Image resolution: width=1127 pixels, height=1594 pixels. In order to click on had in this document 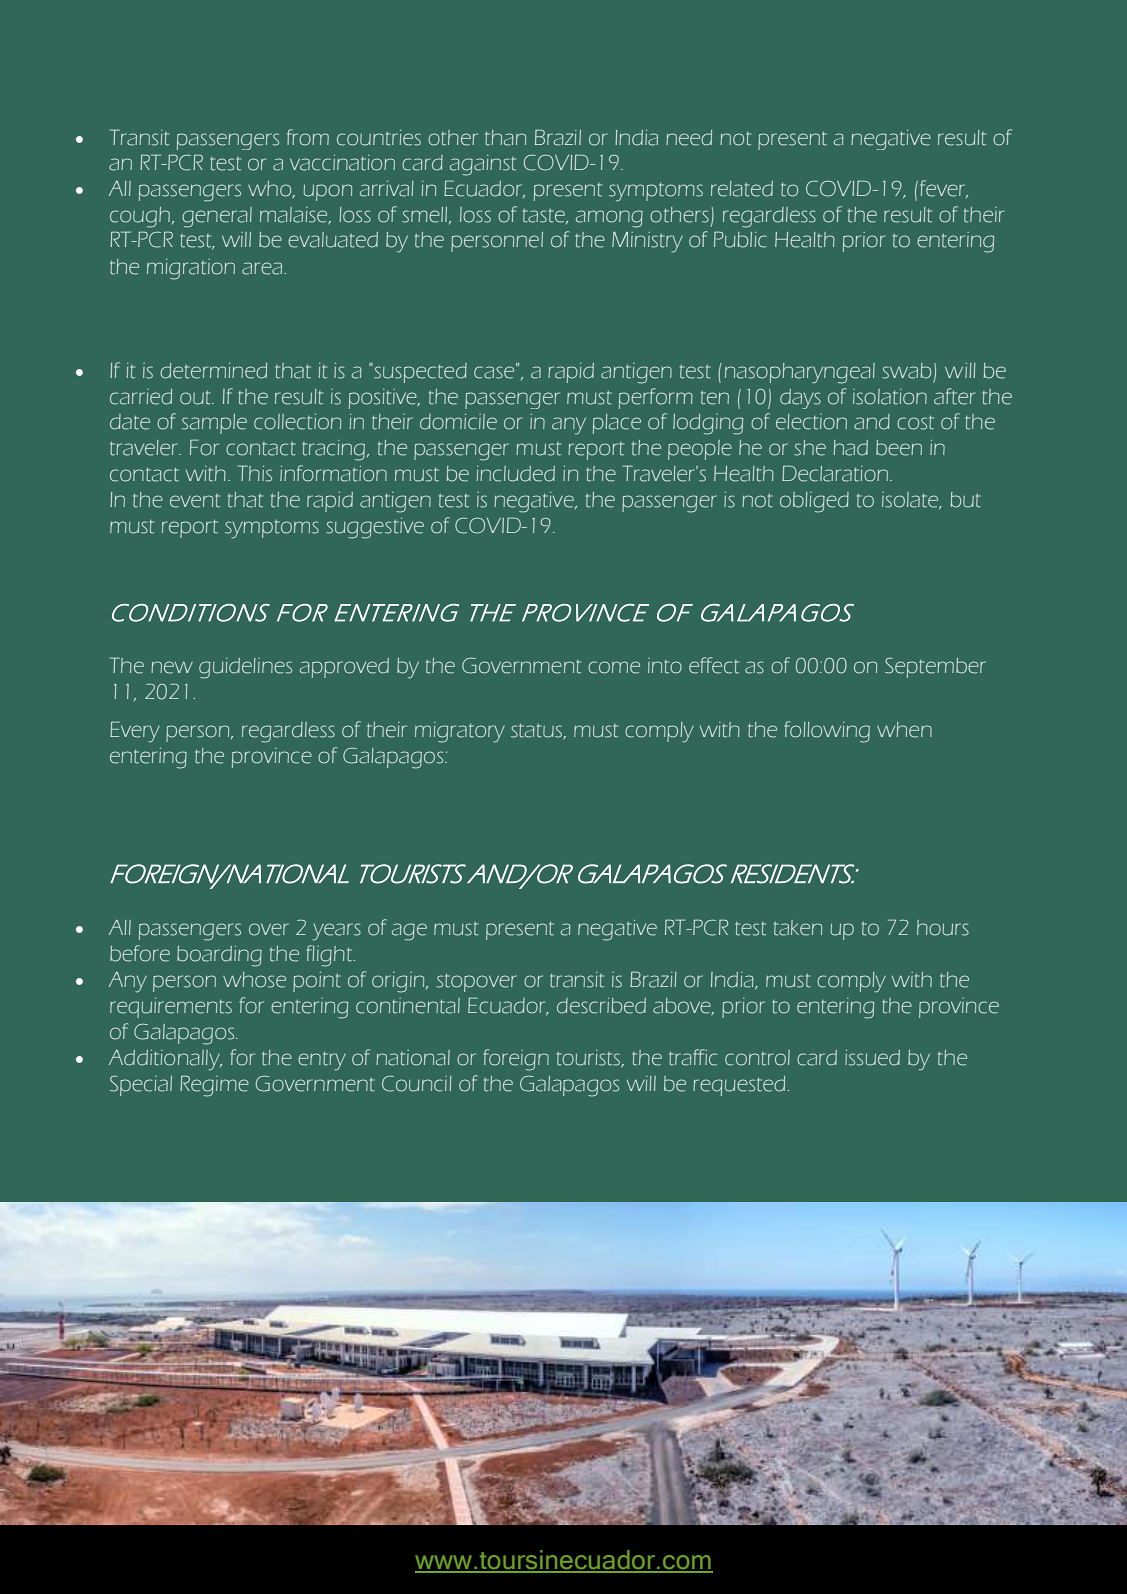, I will do `click(851, 448)`.
